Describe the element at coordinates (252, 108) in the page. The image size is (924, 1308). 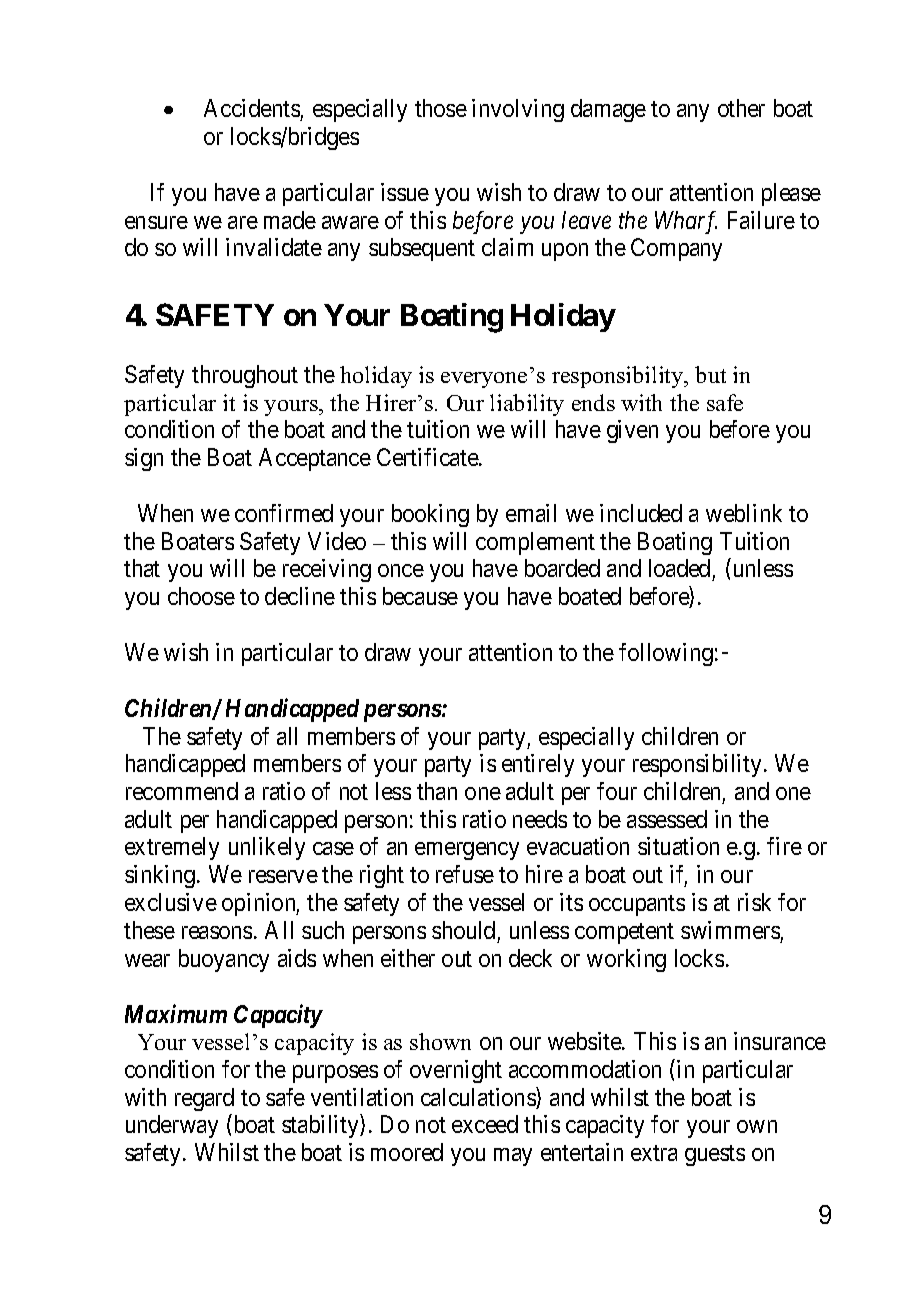
I see `Accidents` at that location.
